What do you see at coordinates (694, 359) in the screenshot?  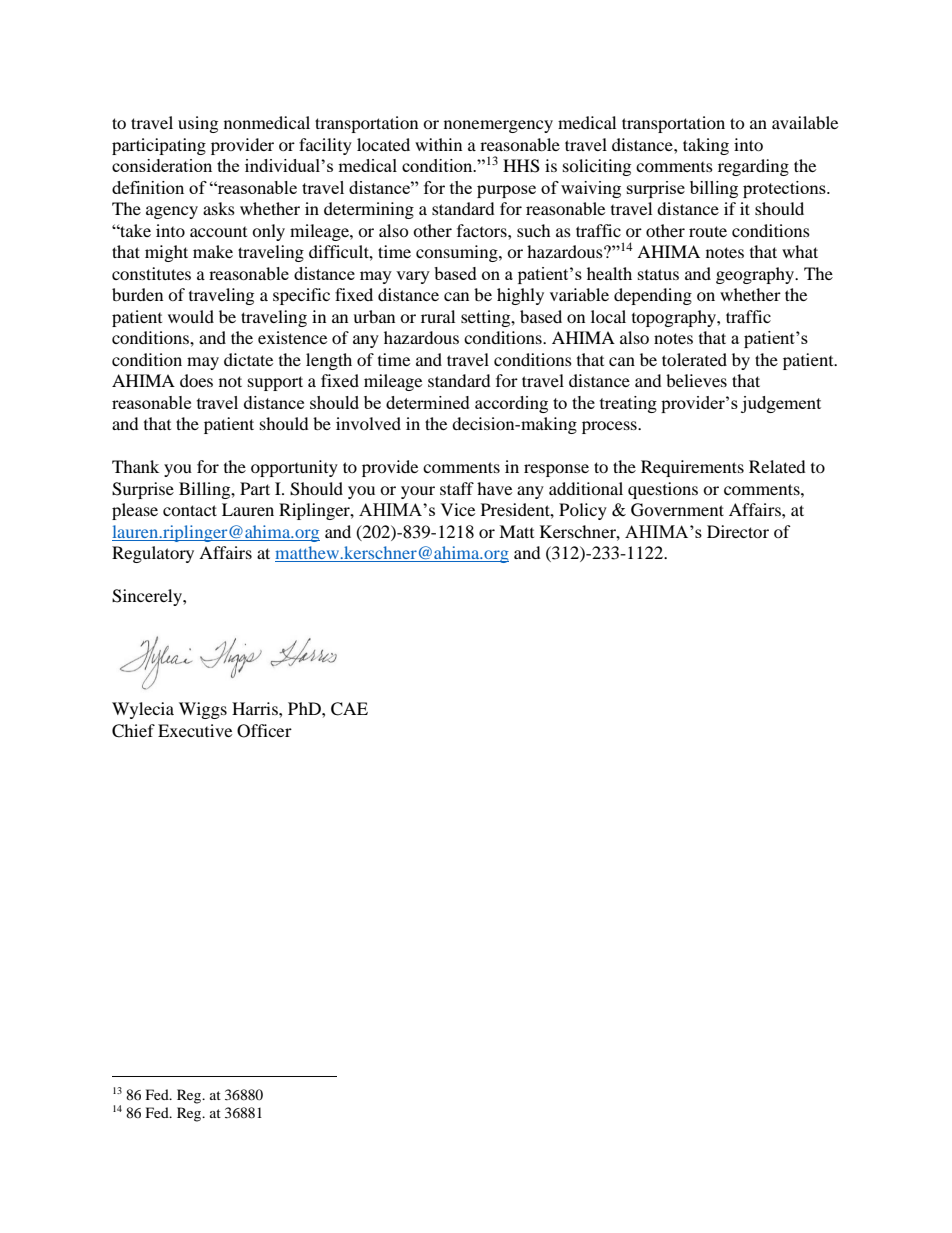 I see `tolerated` at bounding box center [694, 359].
